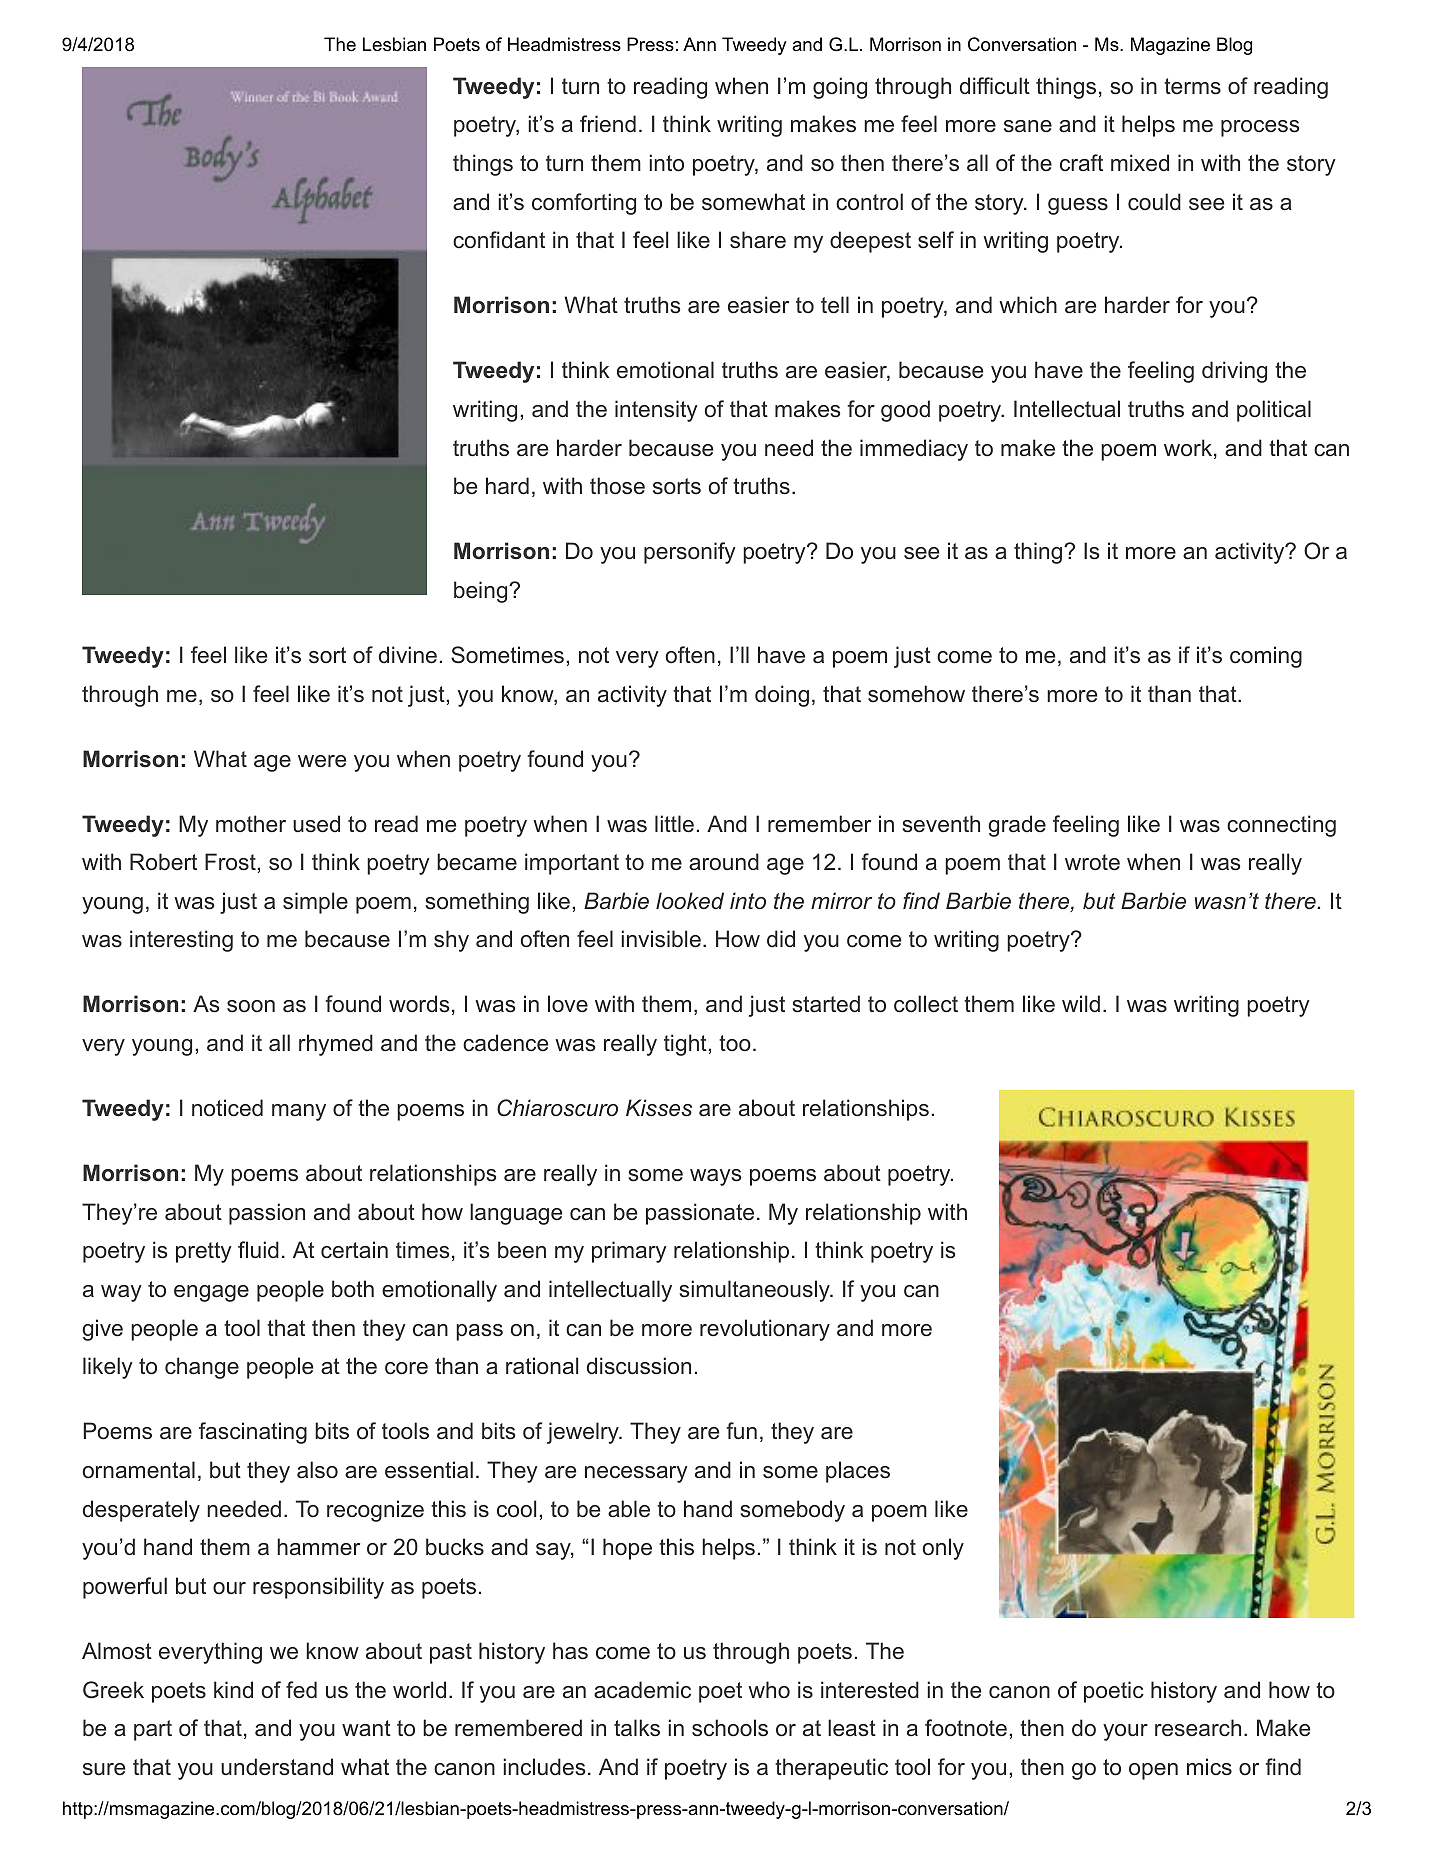 This screenshot has width=1434, height=1855. What do you see at coordinates (482, 592) in the screenshot?
I see `being` at bounding box center [482, 592].
